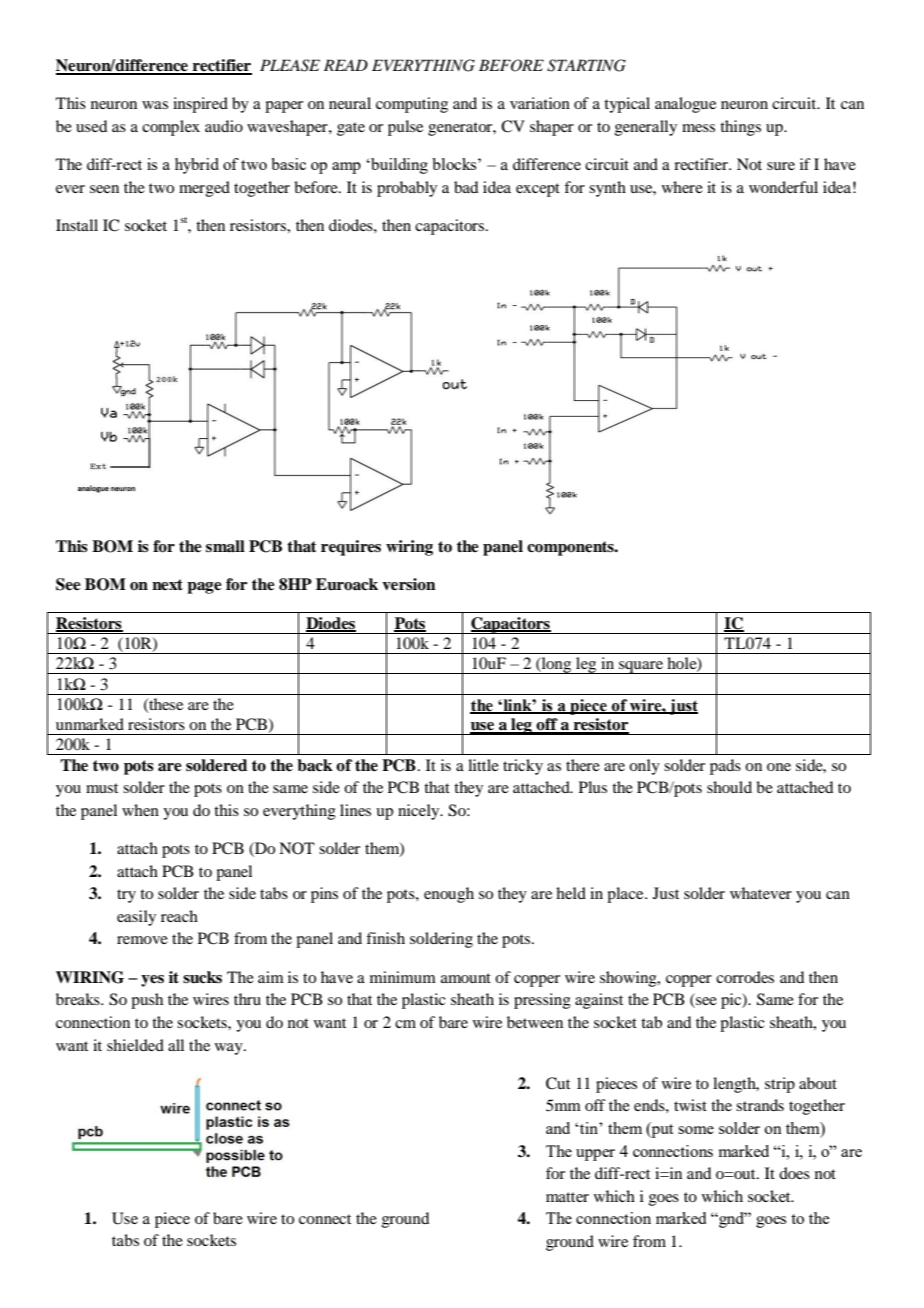  What do you see at coordinates (412, 105) in the image?
I see `computing` at bounding box center [412, 105].
